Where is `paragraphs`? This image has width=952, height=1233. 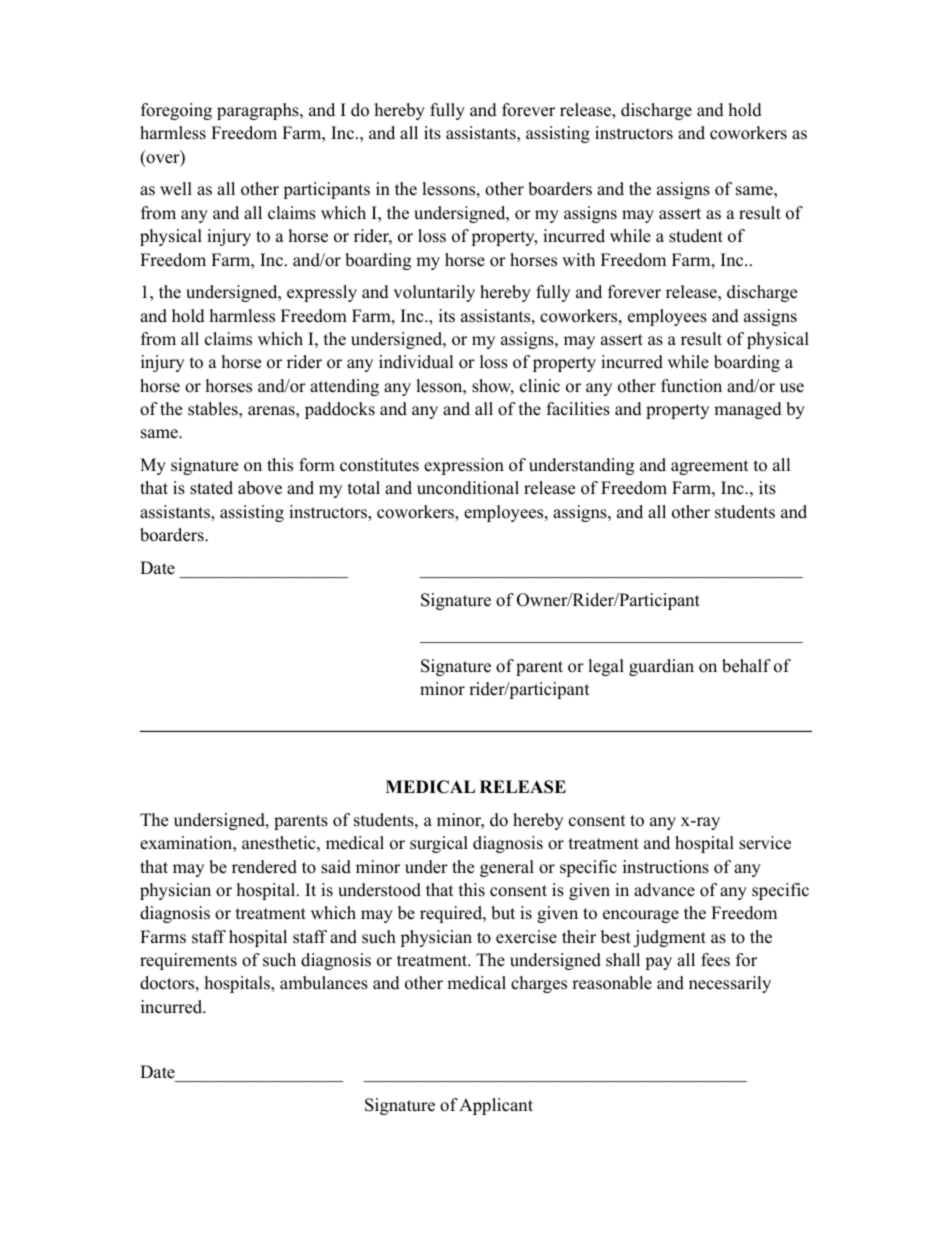 paragraphs is located at coordinates (259, 111).
